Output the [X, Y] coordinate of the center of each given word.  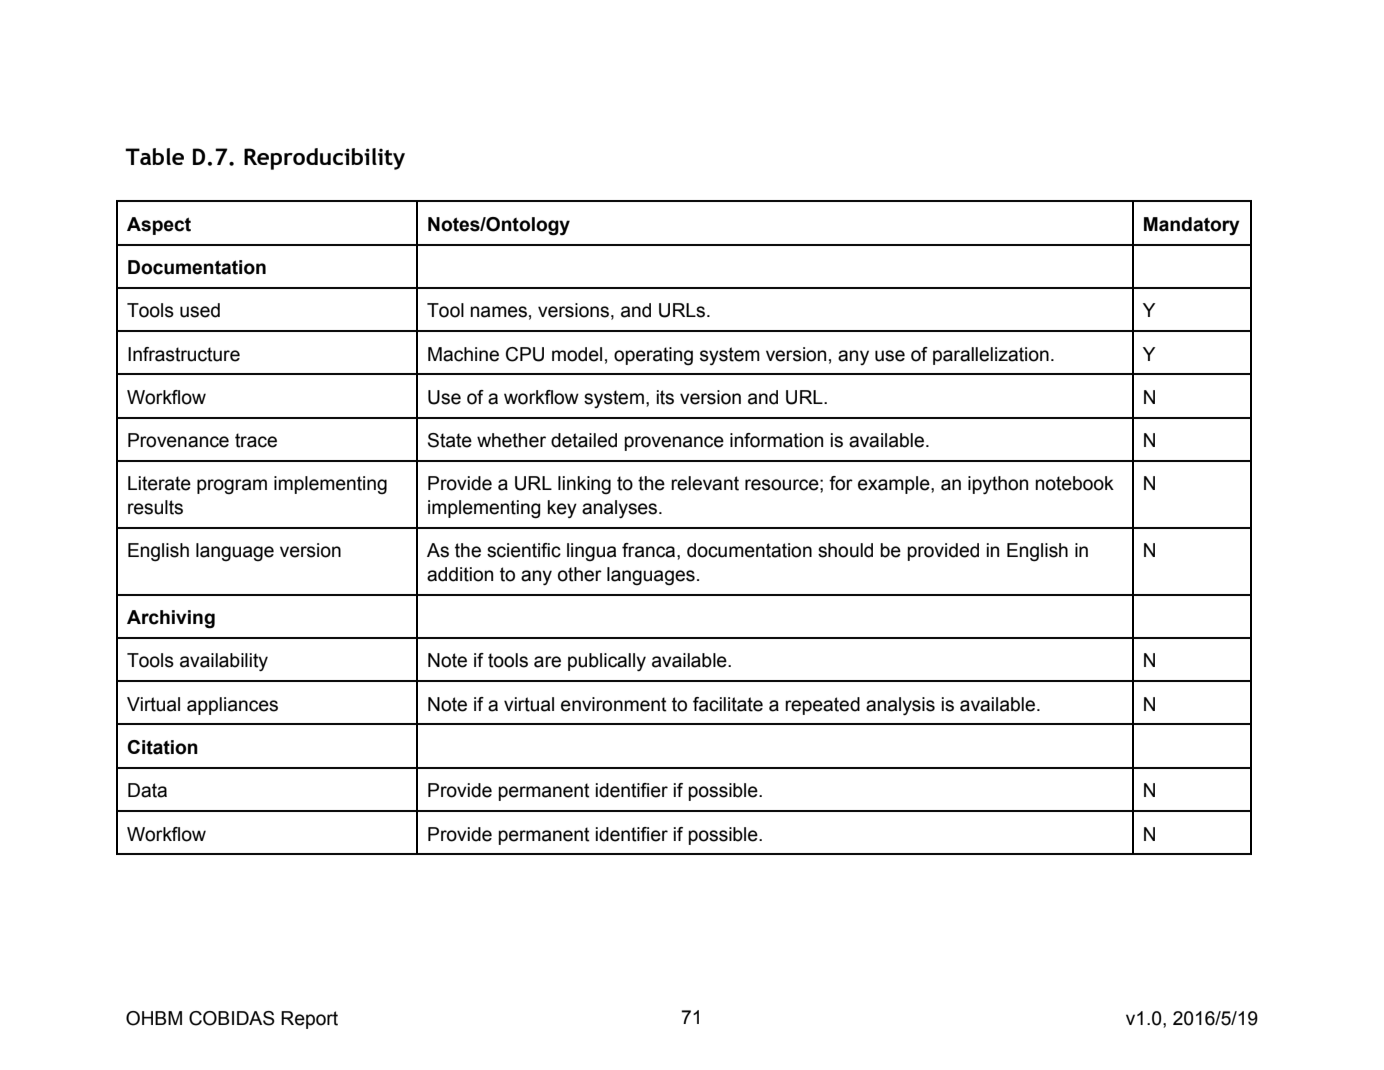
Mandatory [1192, 226]
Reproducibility [324, 159]
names [498, 312]
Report [309, 1020]
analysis [900, 706]
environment [614, 704]
